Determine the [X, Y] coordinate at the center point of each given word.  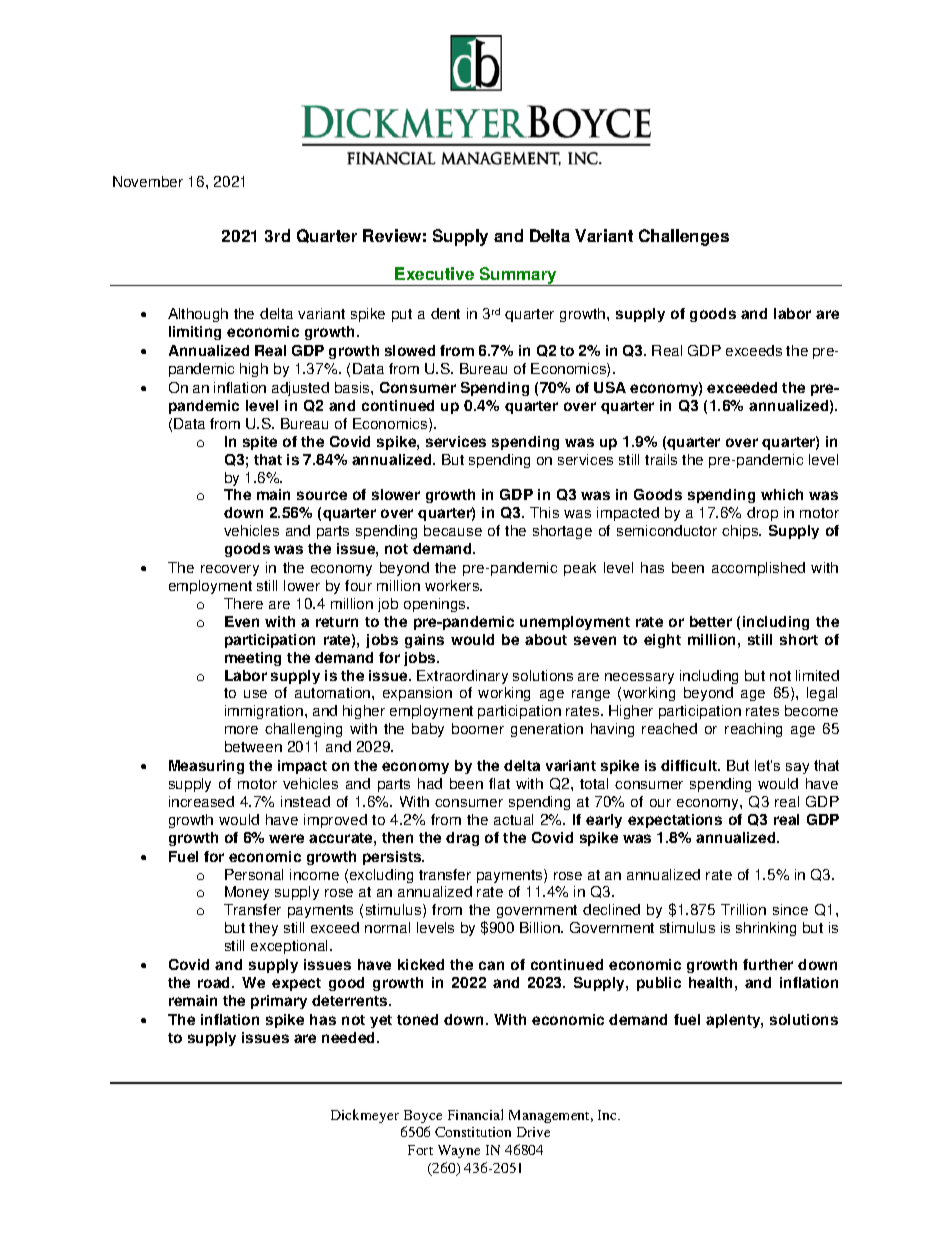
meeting [253, 659]
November [148, 181]
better [711, 621]
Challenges [684, 237]
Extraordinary [462, 677]
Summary [519, 276]
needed [350, 1037]
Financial [475, 1114]
